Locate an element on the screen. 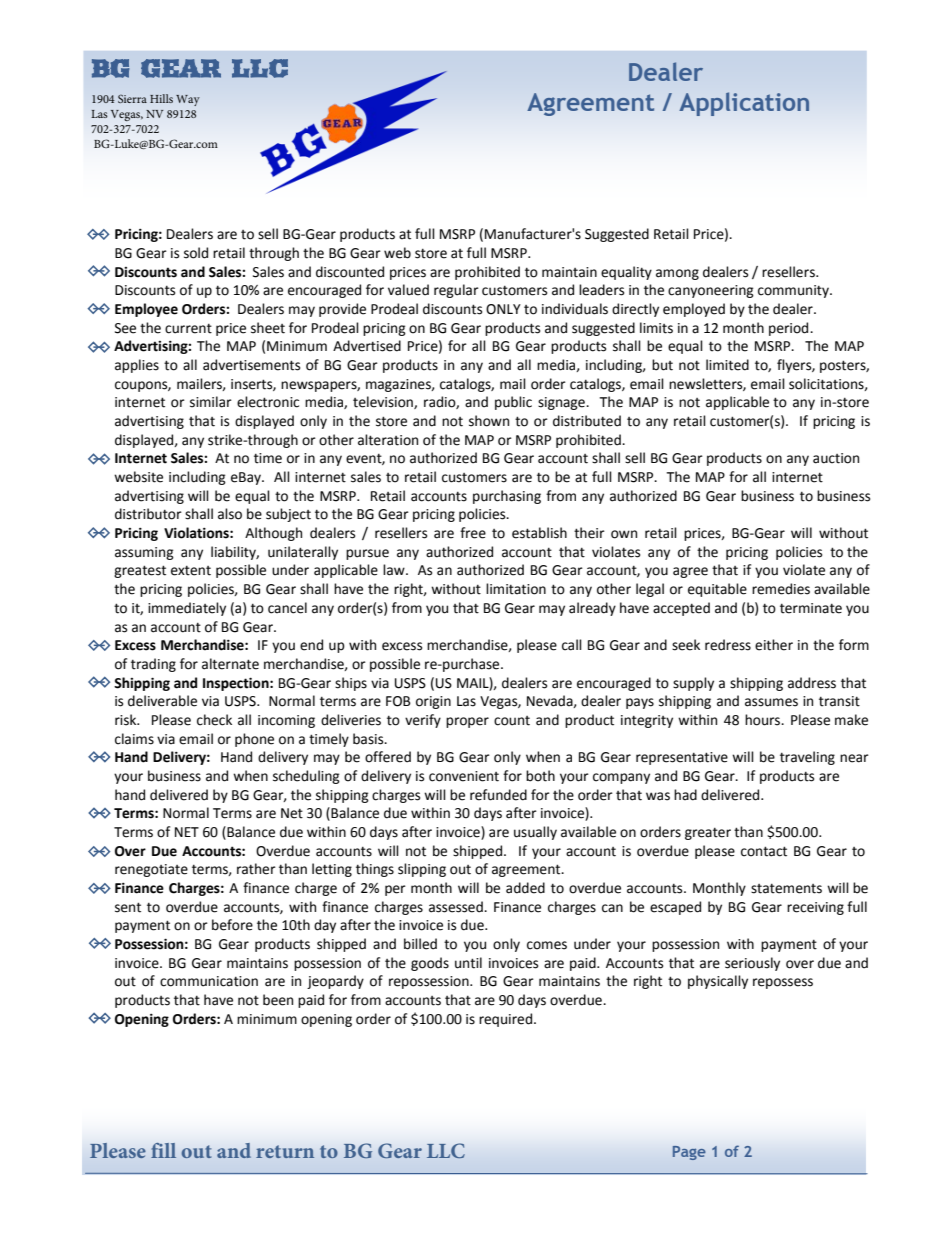  added is located at coordinates (525, 888).
